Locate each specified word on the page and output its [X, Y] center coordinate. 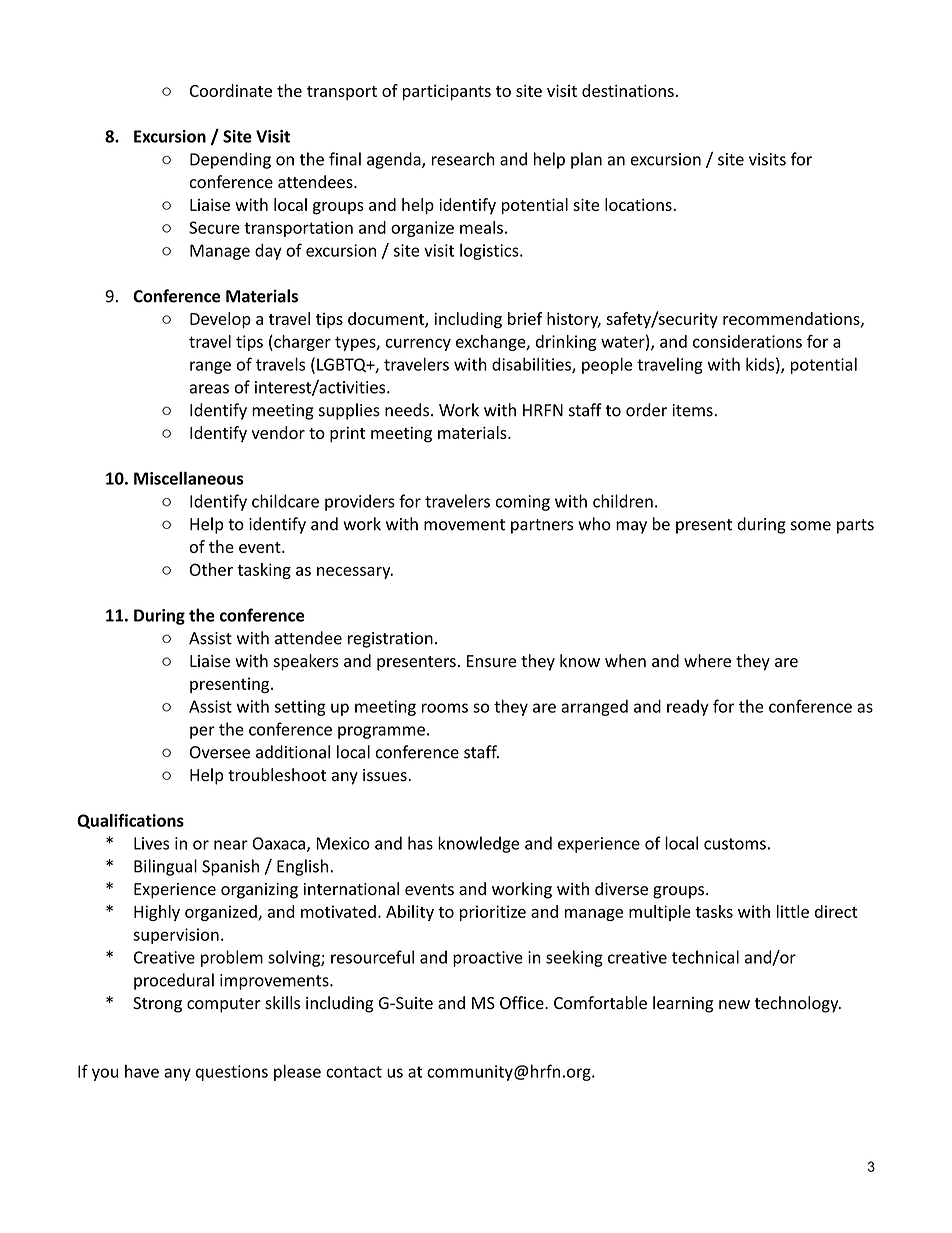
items [693, 410]
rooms [445, 708]
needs [407, 410]
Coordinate [231, 90]
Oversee [220, 752]
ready [688, 708]
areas [209, 389]
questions [232, 1073]
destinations [628, 90]
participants [447, 92]
